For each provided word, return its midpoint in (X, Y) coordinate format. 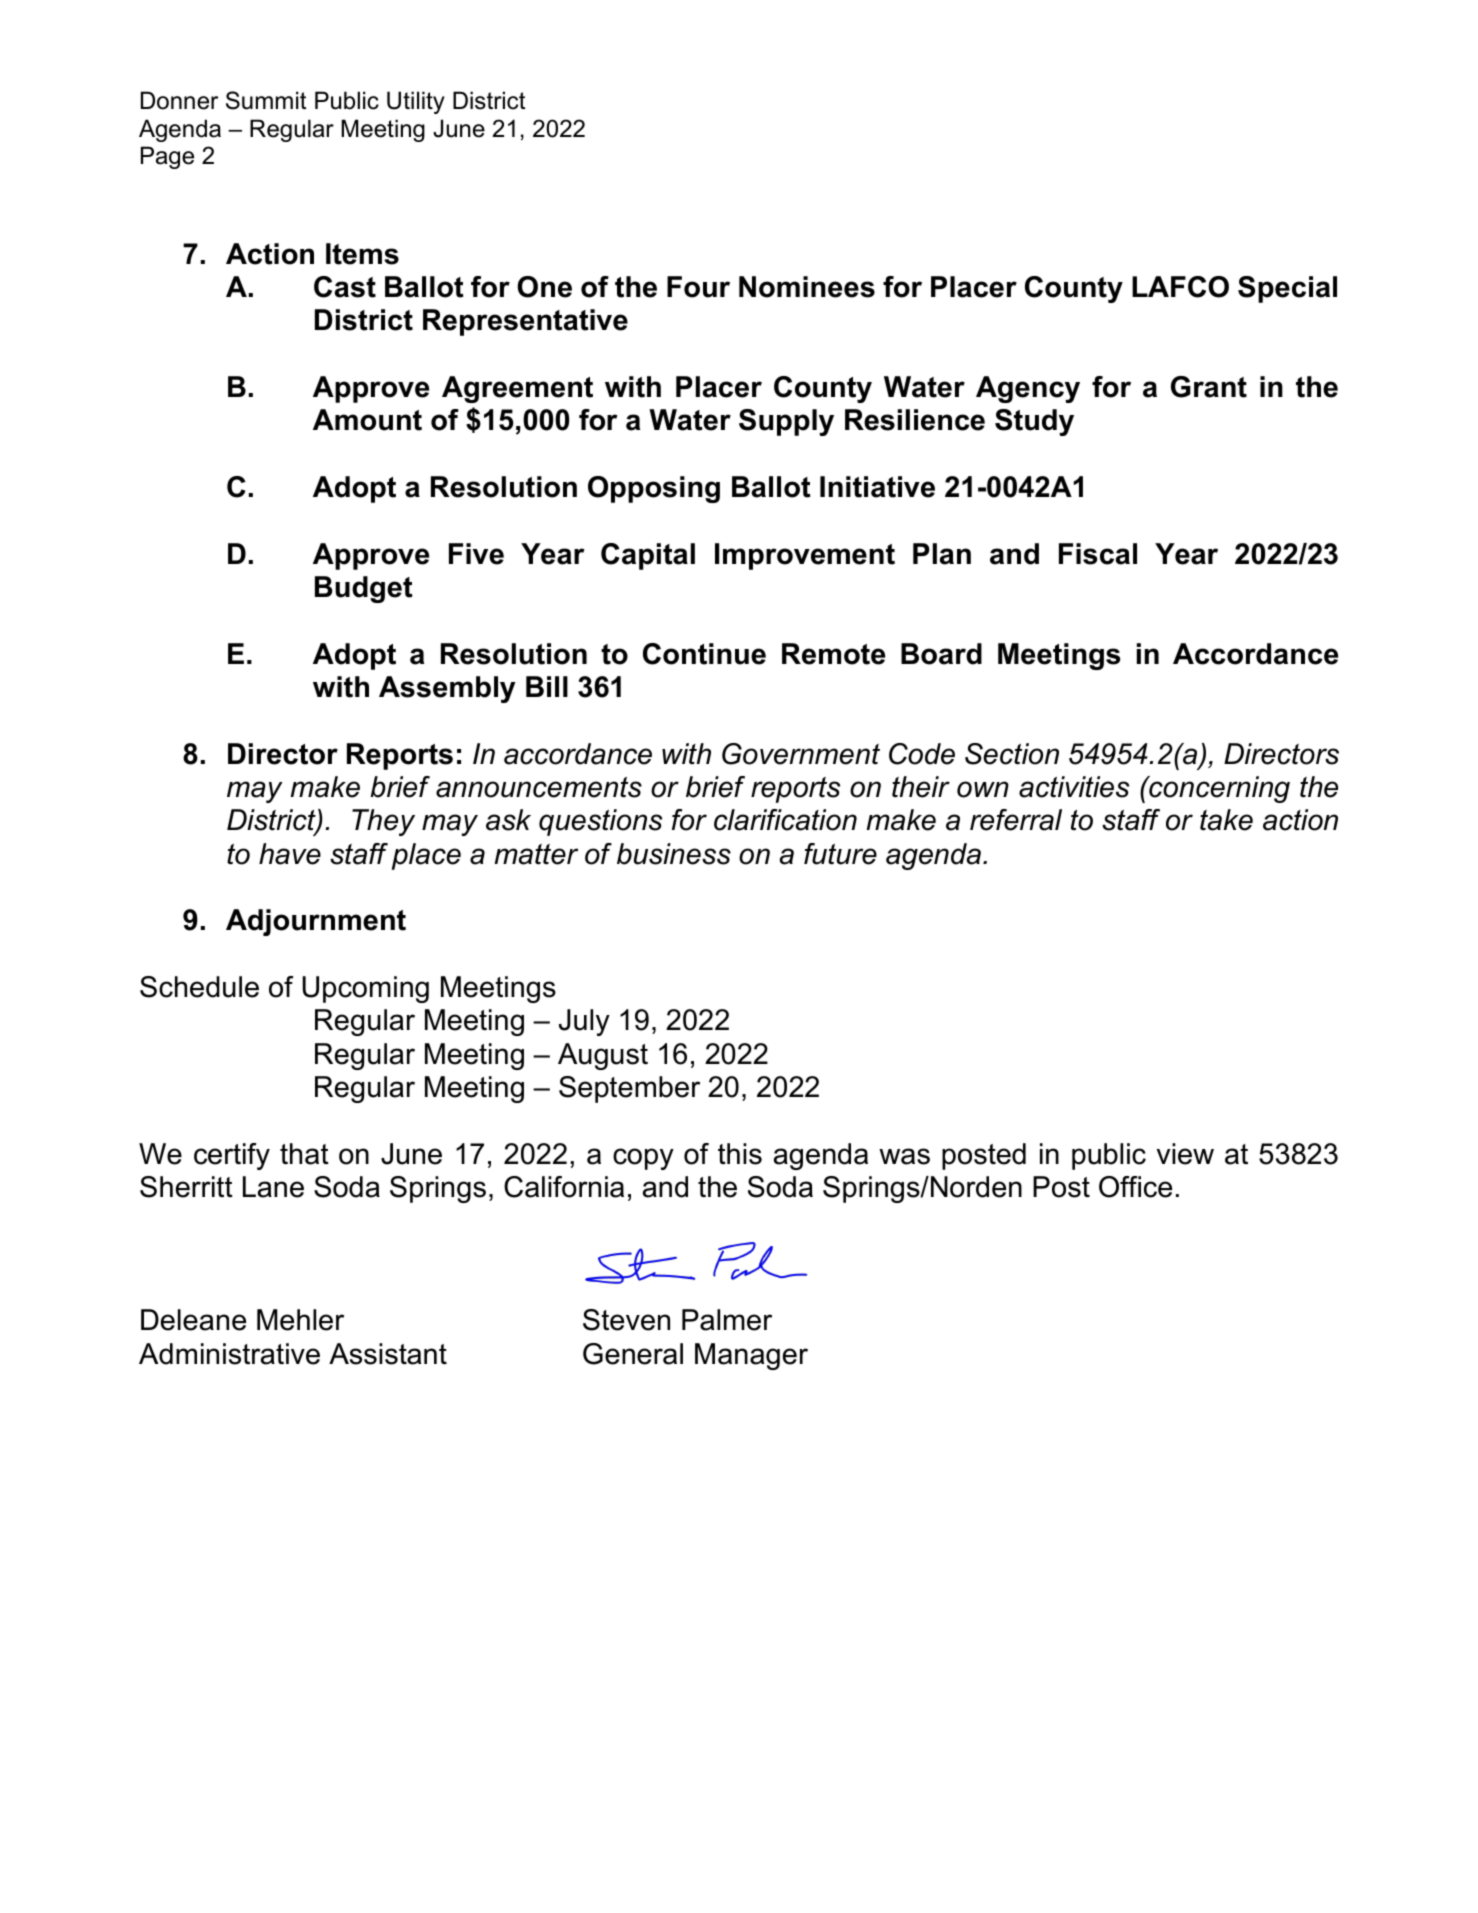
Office (1135, 1187)
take (1226, 820)
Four (698, 287)
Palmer (727, 1320)
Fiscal (1098, 554)
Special (1287, 289)
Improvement (805, 556)
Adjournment (316, 922)
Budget (364, 589)
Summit (266, 100)
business (674, 854)
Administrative (229, 1354)
